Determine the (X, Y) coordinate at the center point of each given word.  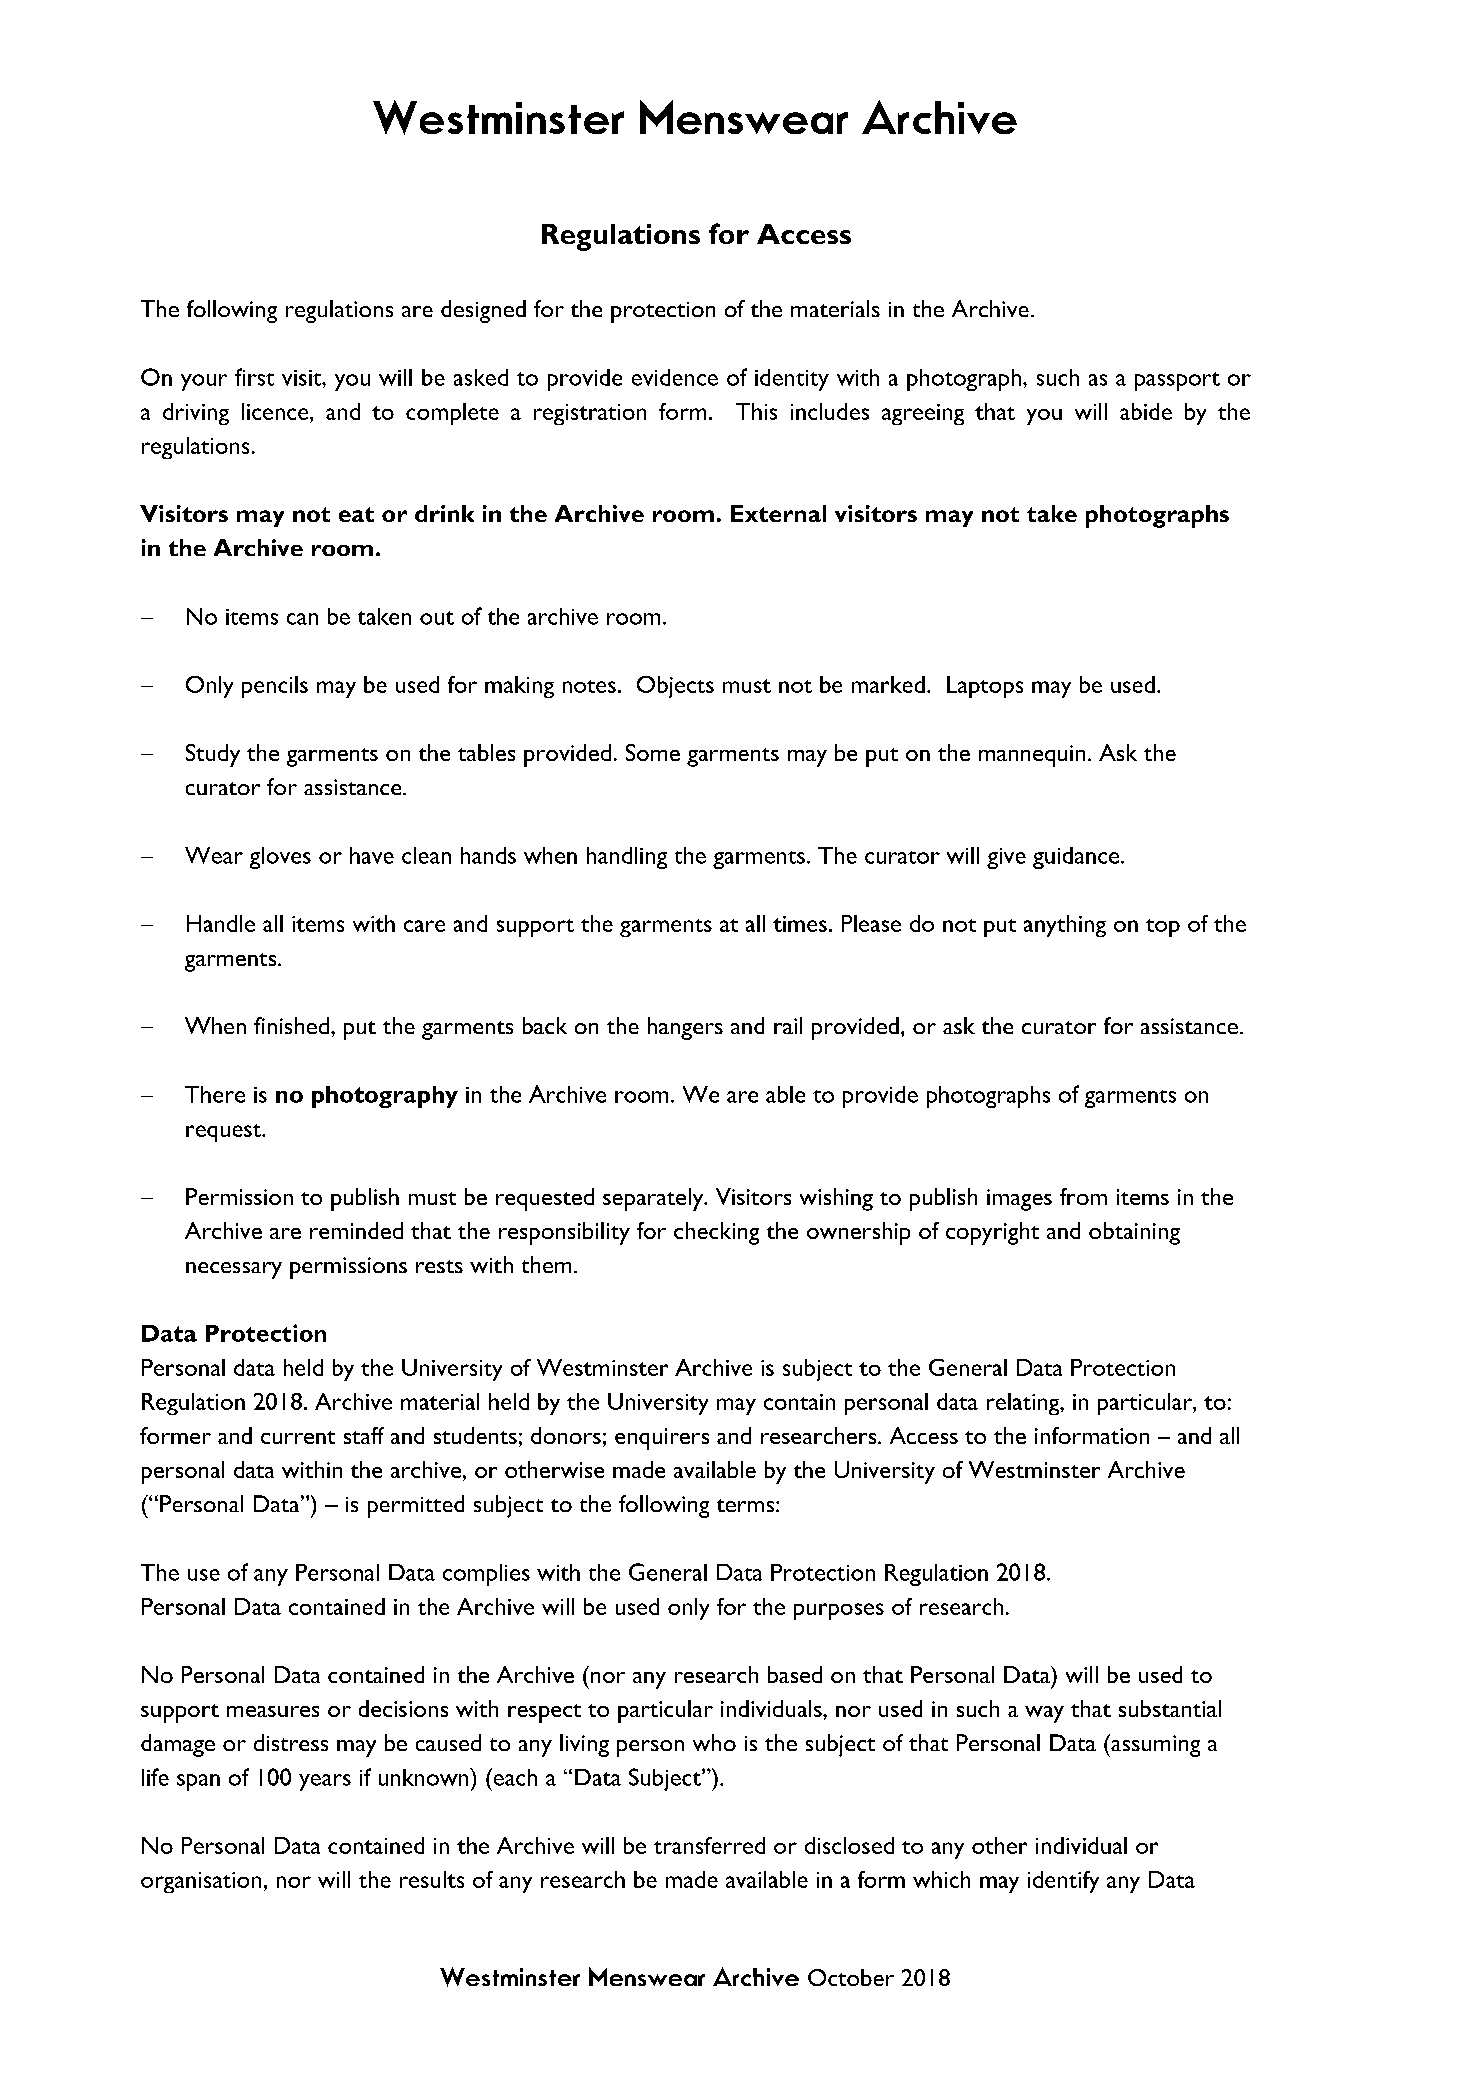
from (1083, 1196)
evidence (675, 377)
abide (1146, 411)
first (254, 377)
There (215, 1094)
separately (654, 1199)
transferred (709, 1845)
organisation (201, 1882)
